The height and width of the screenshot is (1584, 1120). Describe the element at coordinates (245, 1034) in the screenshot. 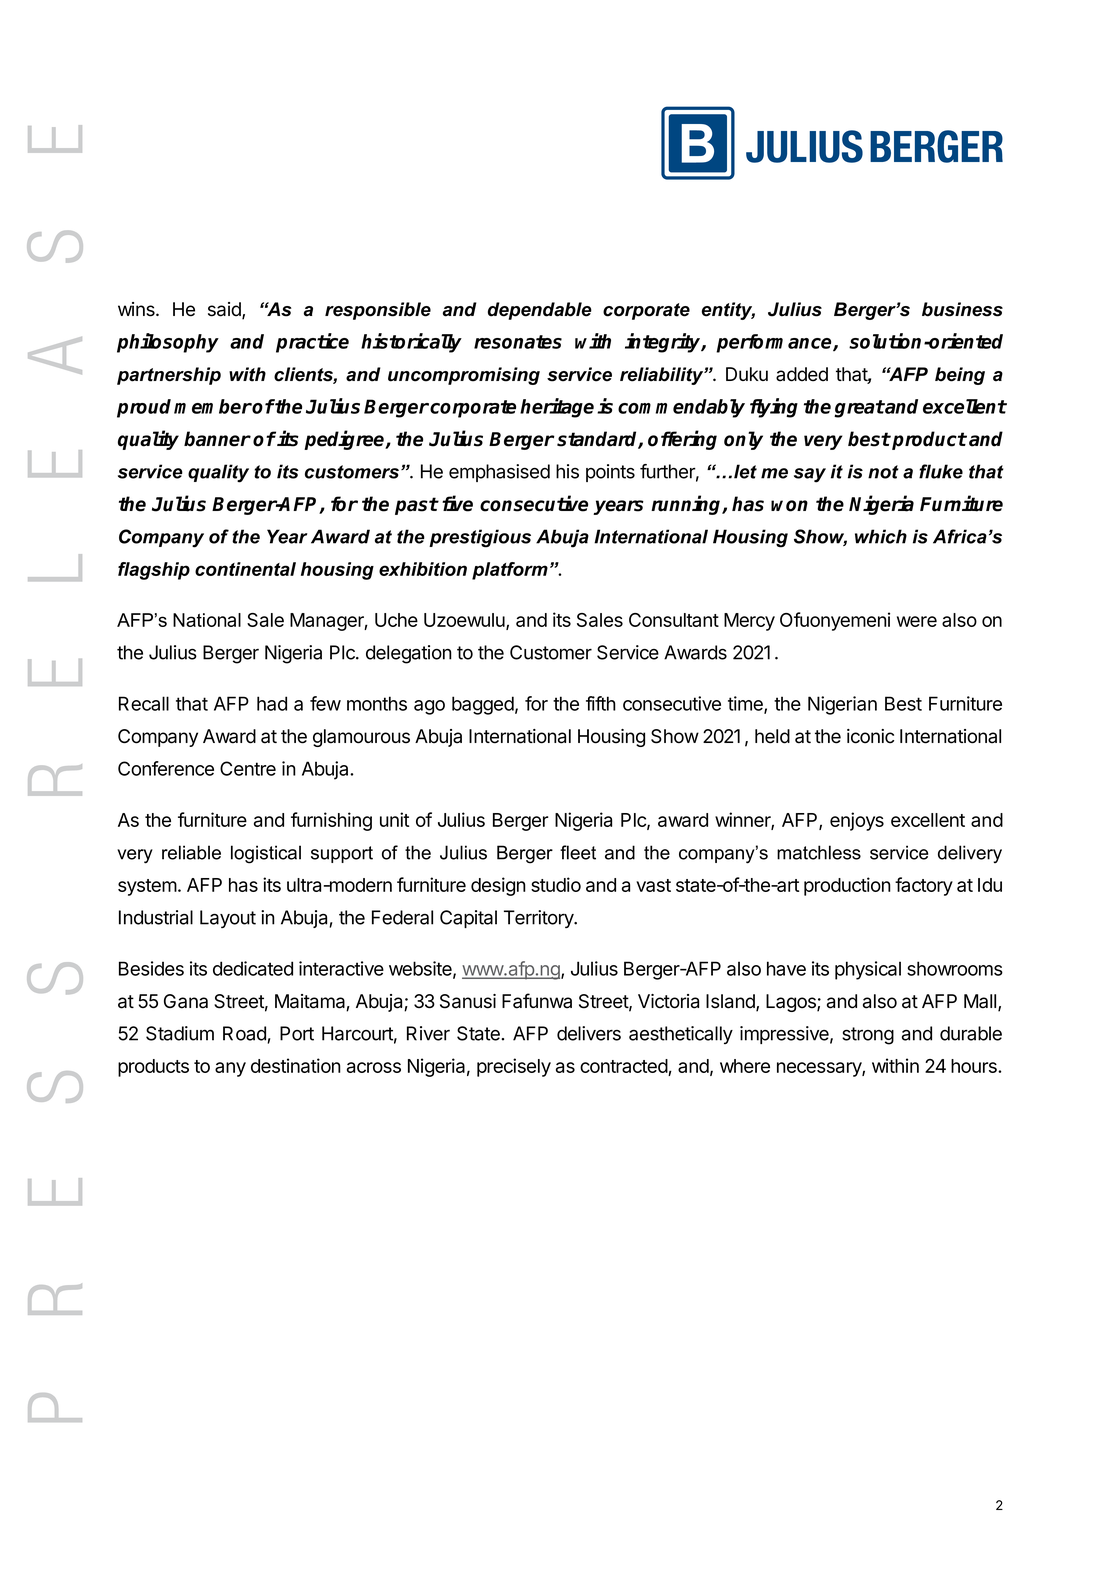

I see `Road` at that location.
